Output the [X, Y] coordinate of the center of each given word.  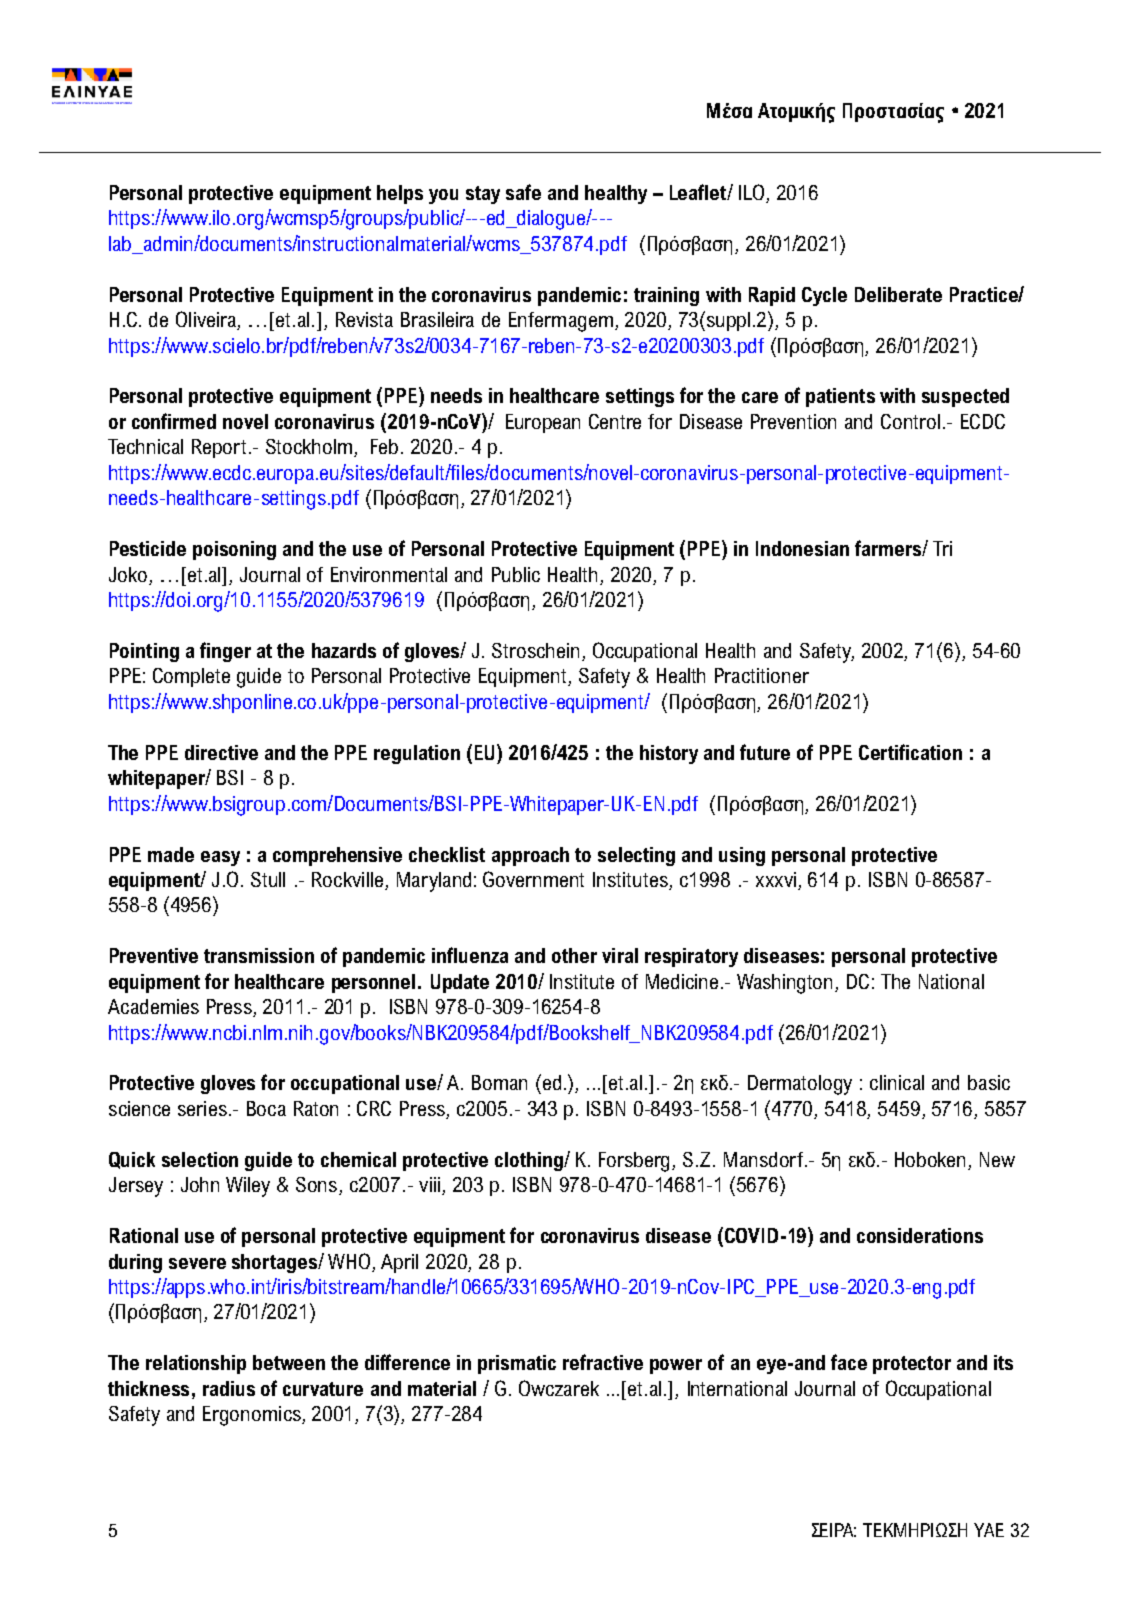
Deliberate [898, 294]
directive [221, 752]
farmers [889, 548]
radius [229, 1388]
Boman [499, 1082]
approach [530, 856]
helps [400, 194]
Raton [316, 1108]
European [543, 423]
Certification [910, 752]
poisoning [234, 550]
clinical [897, 1082]
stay [483, 195]
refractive [603, 1362]
